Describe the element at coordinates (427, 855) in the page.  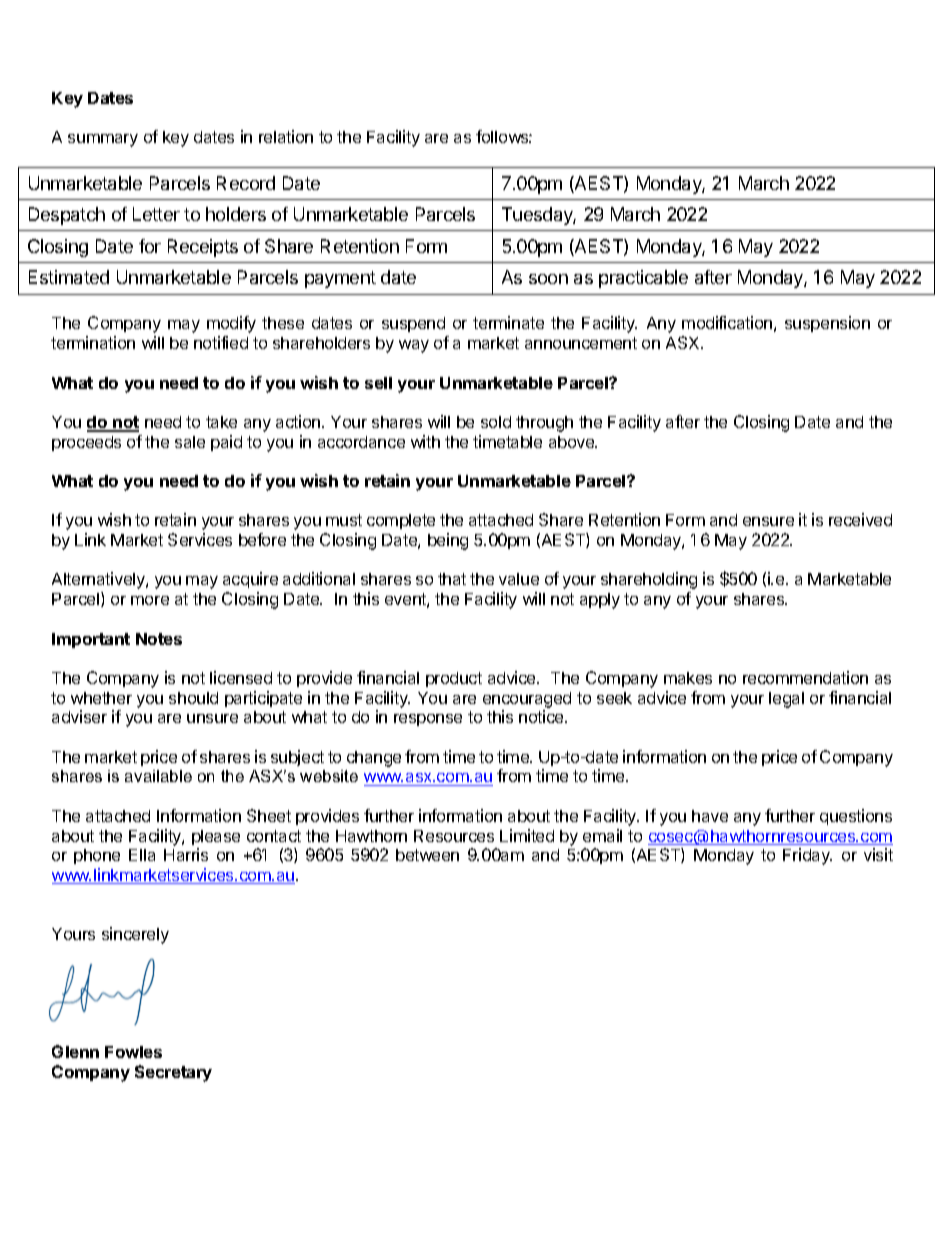
I see `between` at that location.
